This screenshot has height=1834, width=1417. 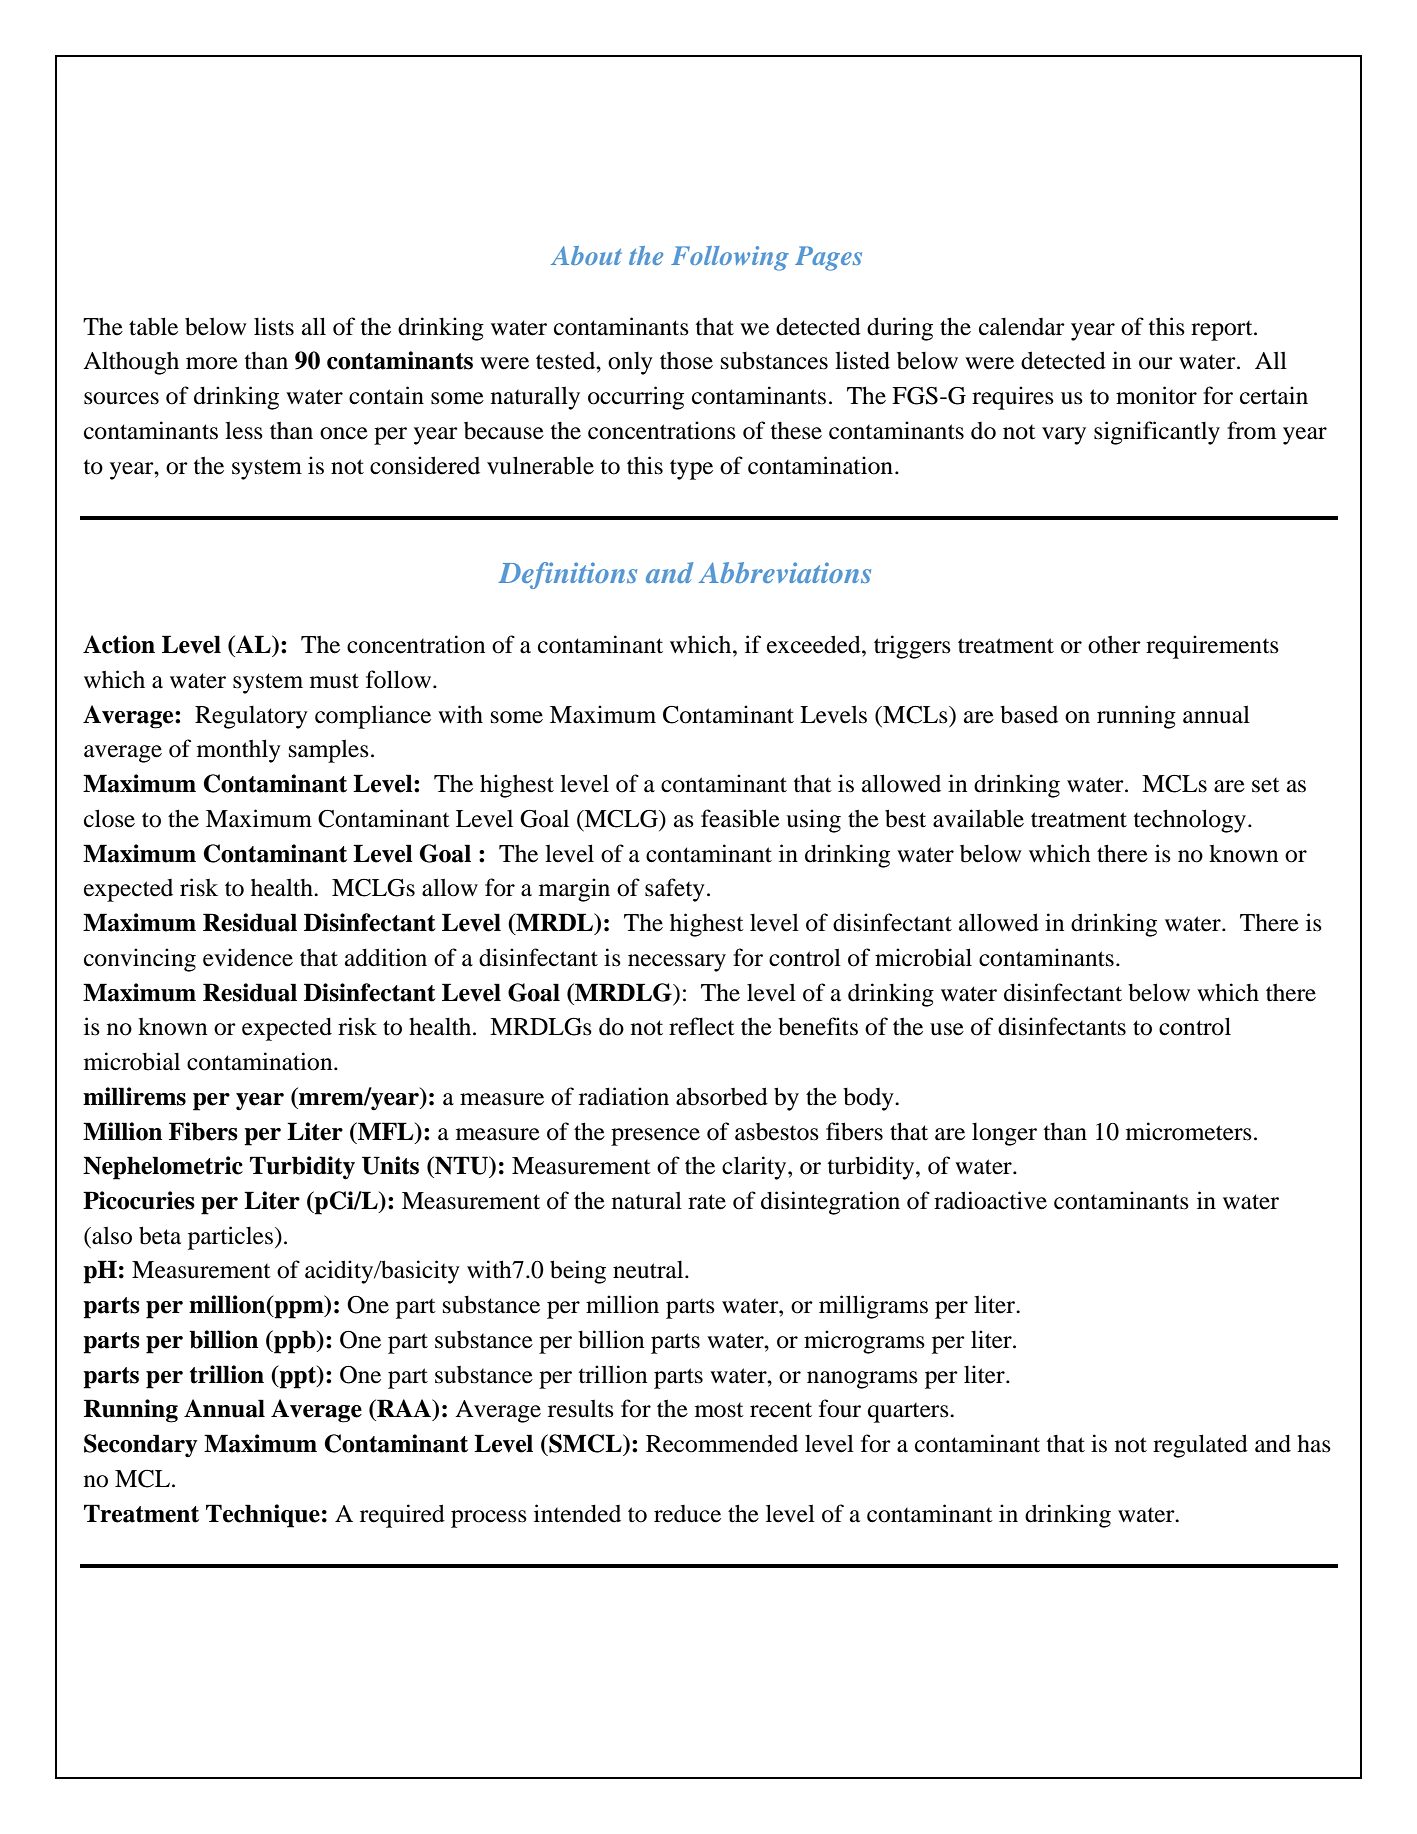 I want to click on report, so click(x=1223, y=331).
